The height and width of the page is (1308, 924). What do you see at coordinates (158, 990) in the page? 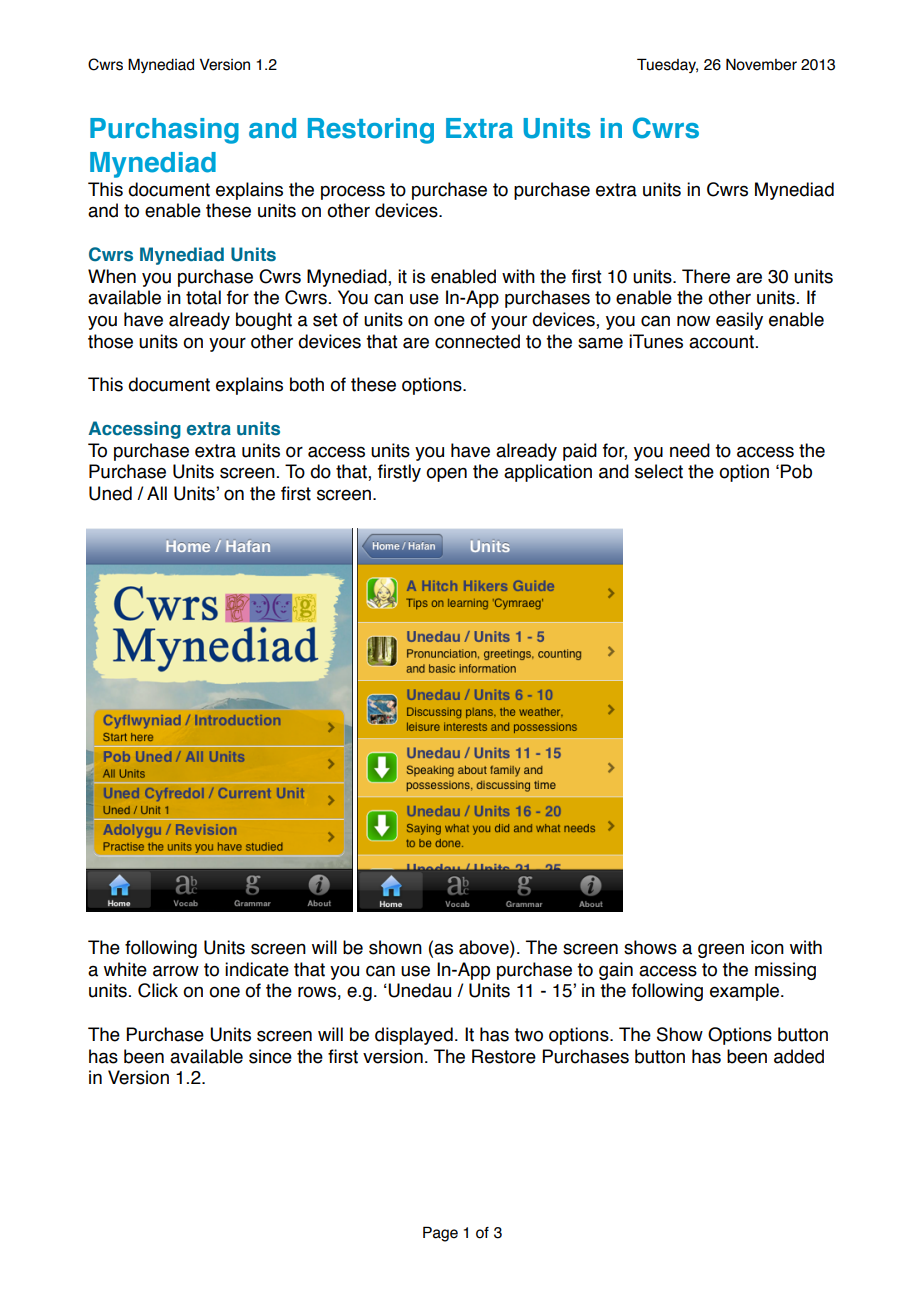
I see `Click` at bounding box center [158, 990].
